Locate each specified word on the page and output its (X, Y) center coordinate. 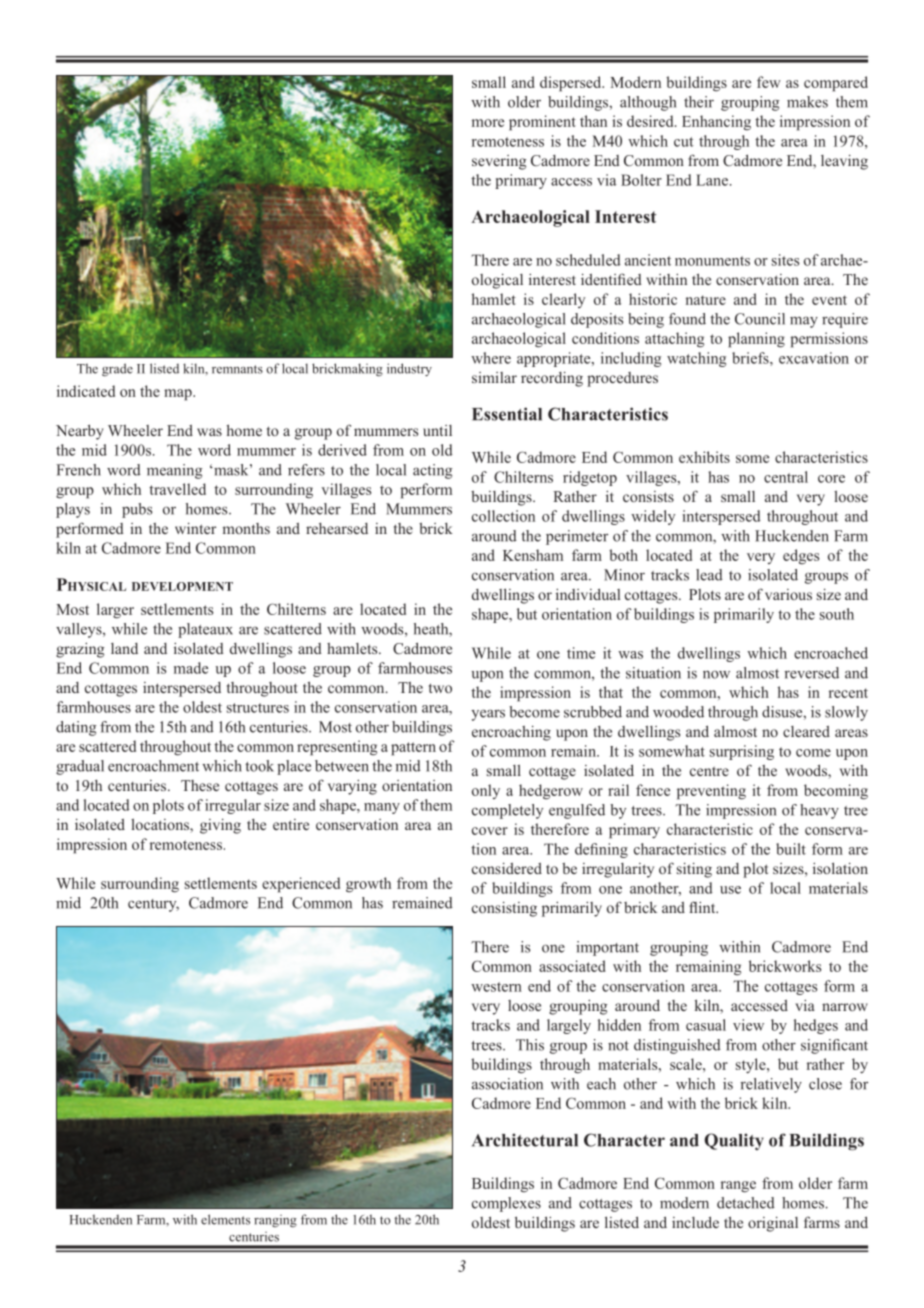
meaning (175, 471)
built (791, 849)
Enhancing (716, 123)
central (786, 477)
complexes (506, 1204)
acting (433, 471)
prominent (542, 123)
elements (225, 1219)
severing (499, 162)
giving (220, 826)
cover (490, 831)
